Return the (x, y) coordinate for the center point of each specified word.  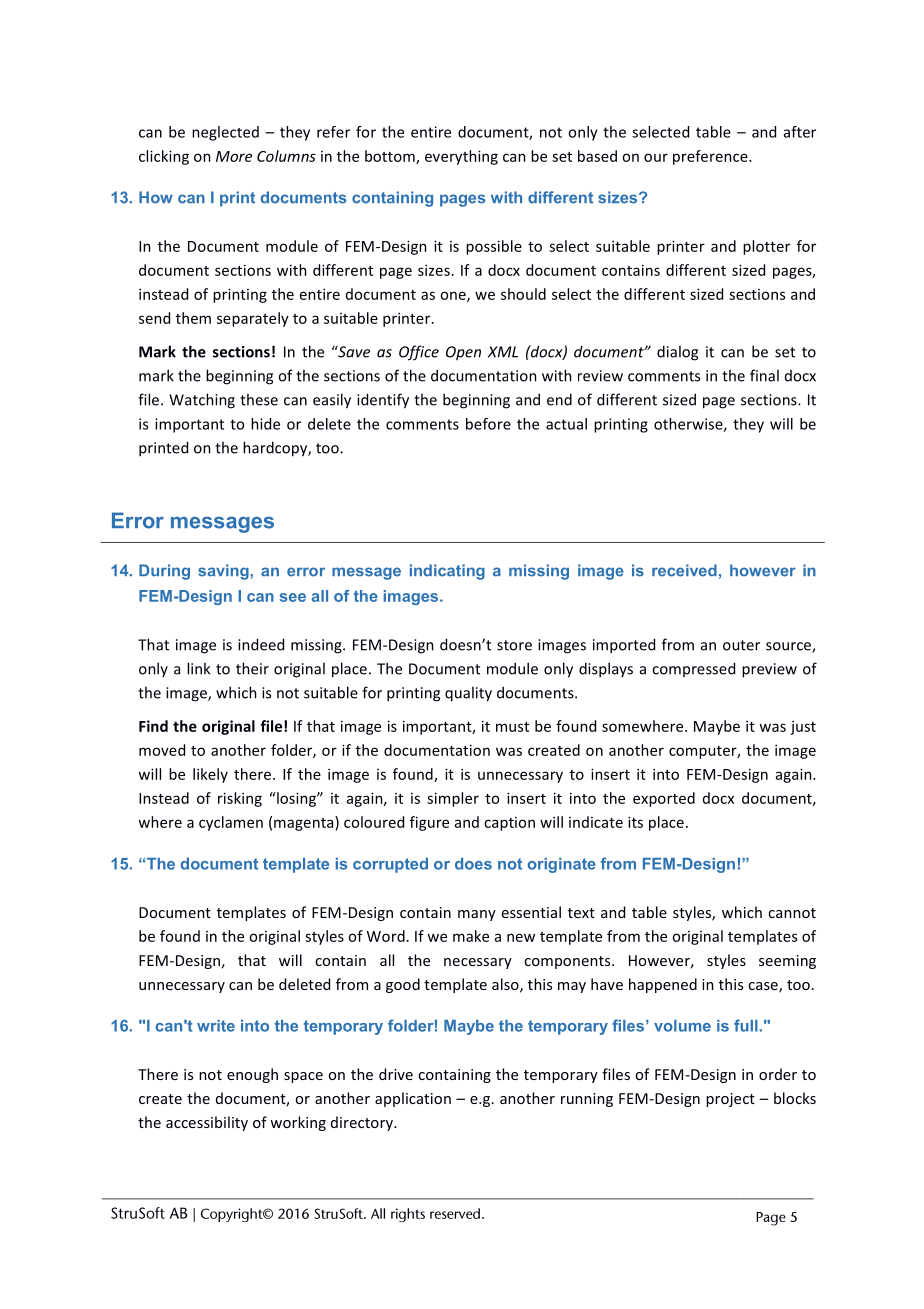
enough (252, 1075)
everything (461, 157)
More (234, 156)
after (800, 132)
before (488, 424)
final (764, 375)
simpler (453, 799)
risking (240, 799)
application (413, 1099)
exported (664, 799)
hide (265, 424)
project (730, 1100)
